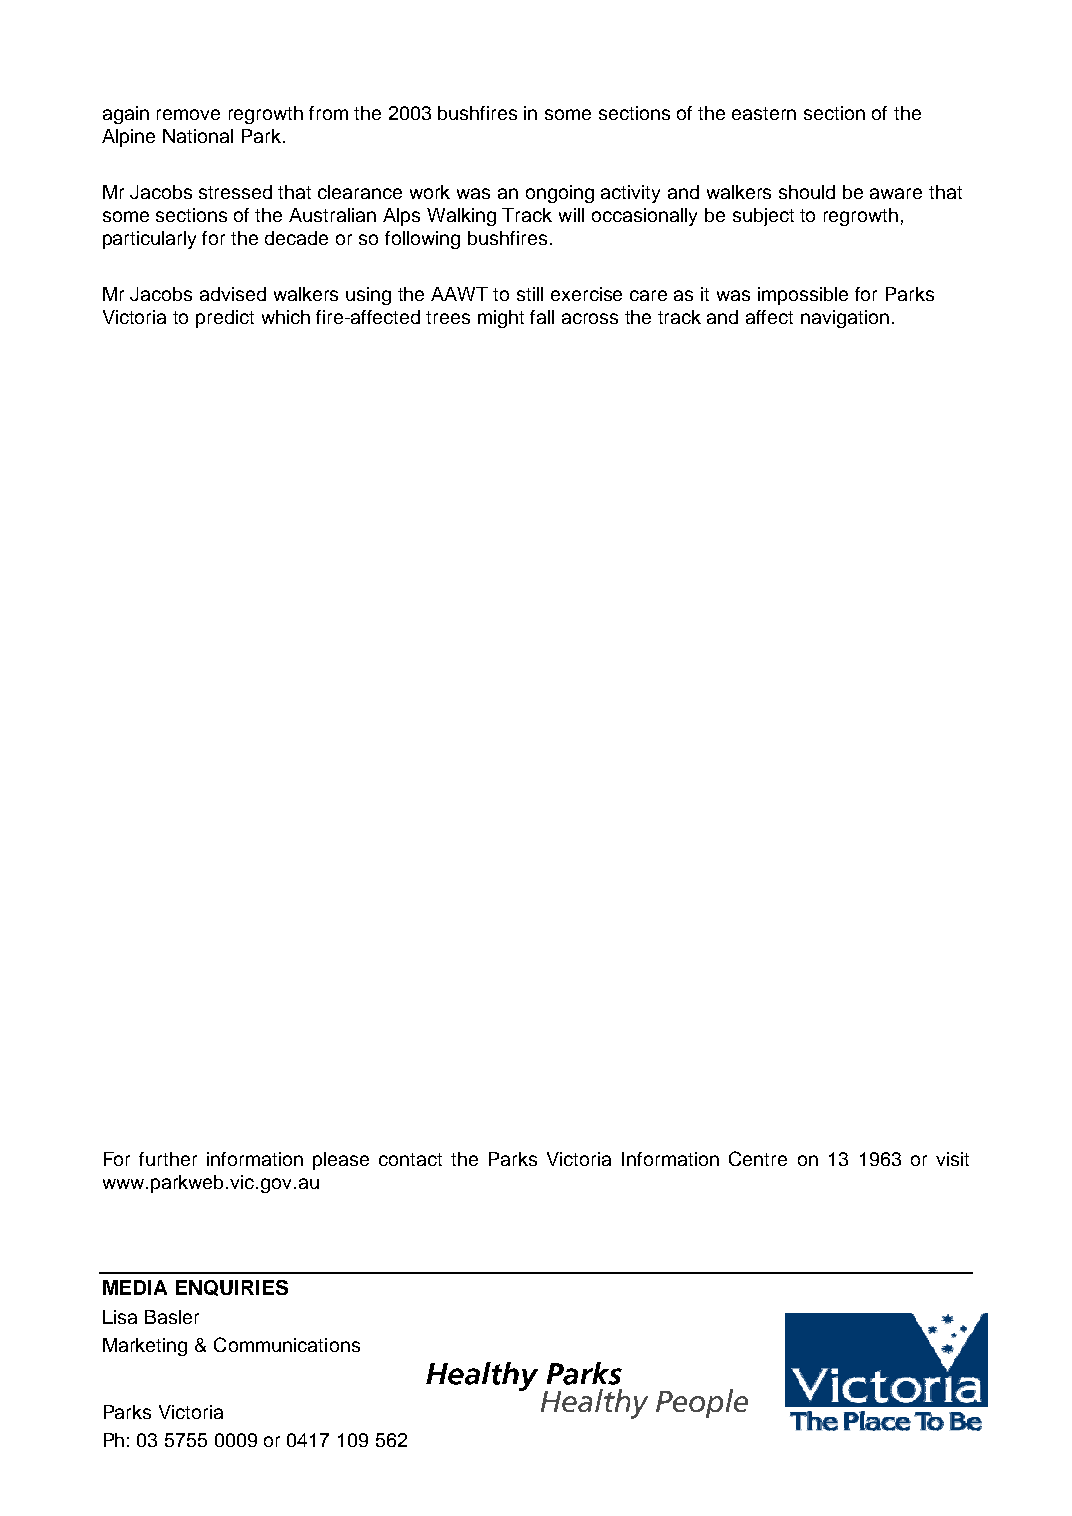  What do you see at coordinates (845, 319) in the document?
I see `navigation` at bounding box center [845, 319].
